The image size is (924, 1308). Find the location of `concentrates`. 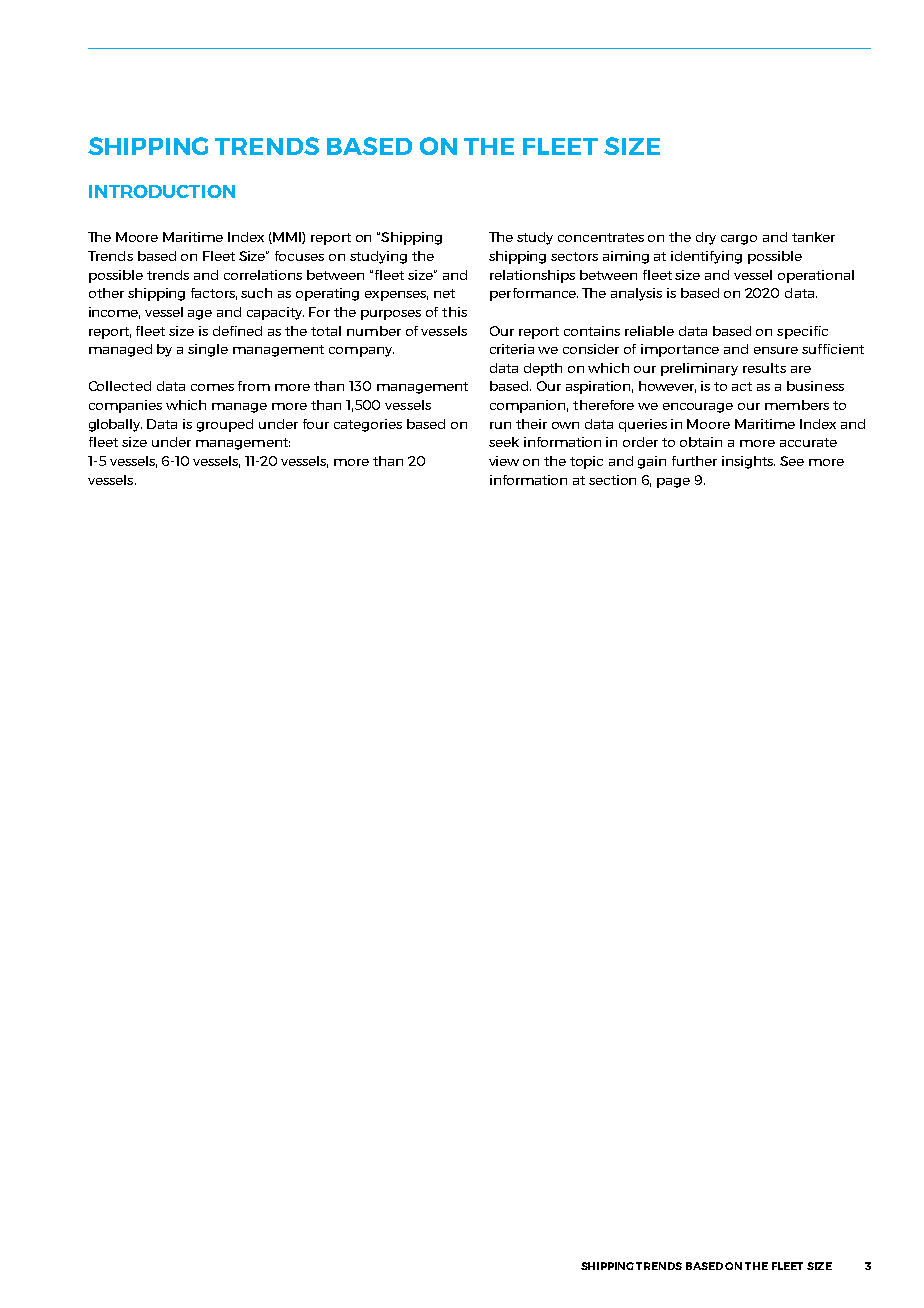

concentrates is located at coordinates (601, 237).
